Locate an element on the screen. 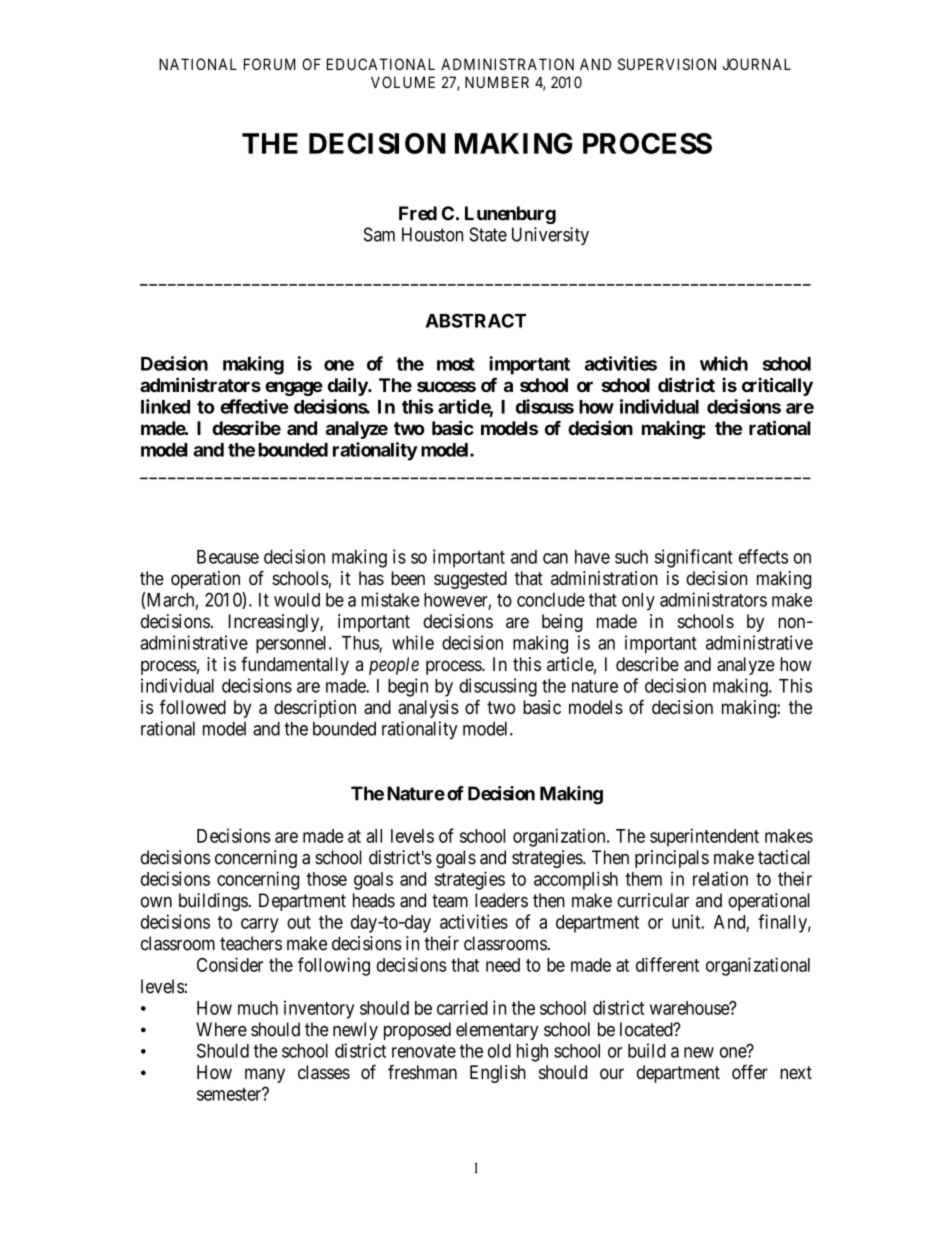  suggested is located at coordinates (470, 580).
